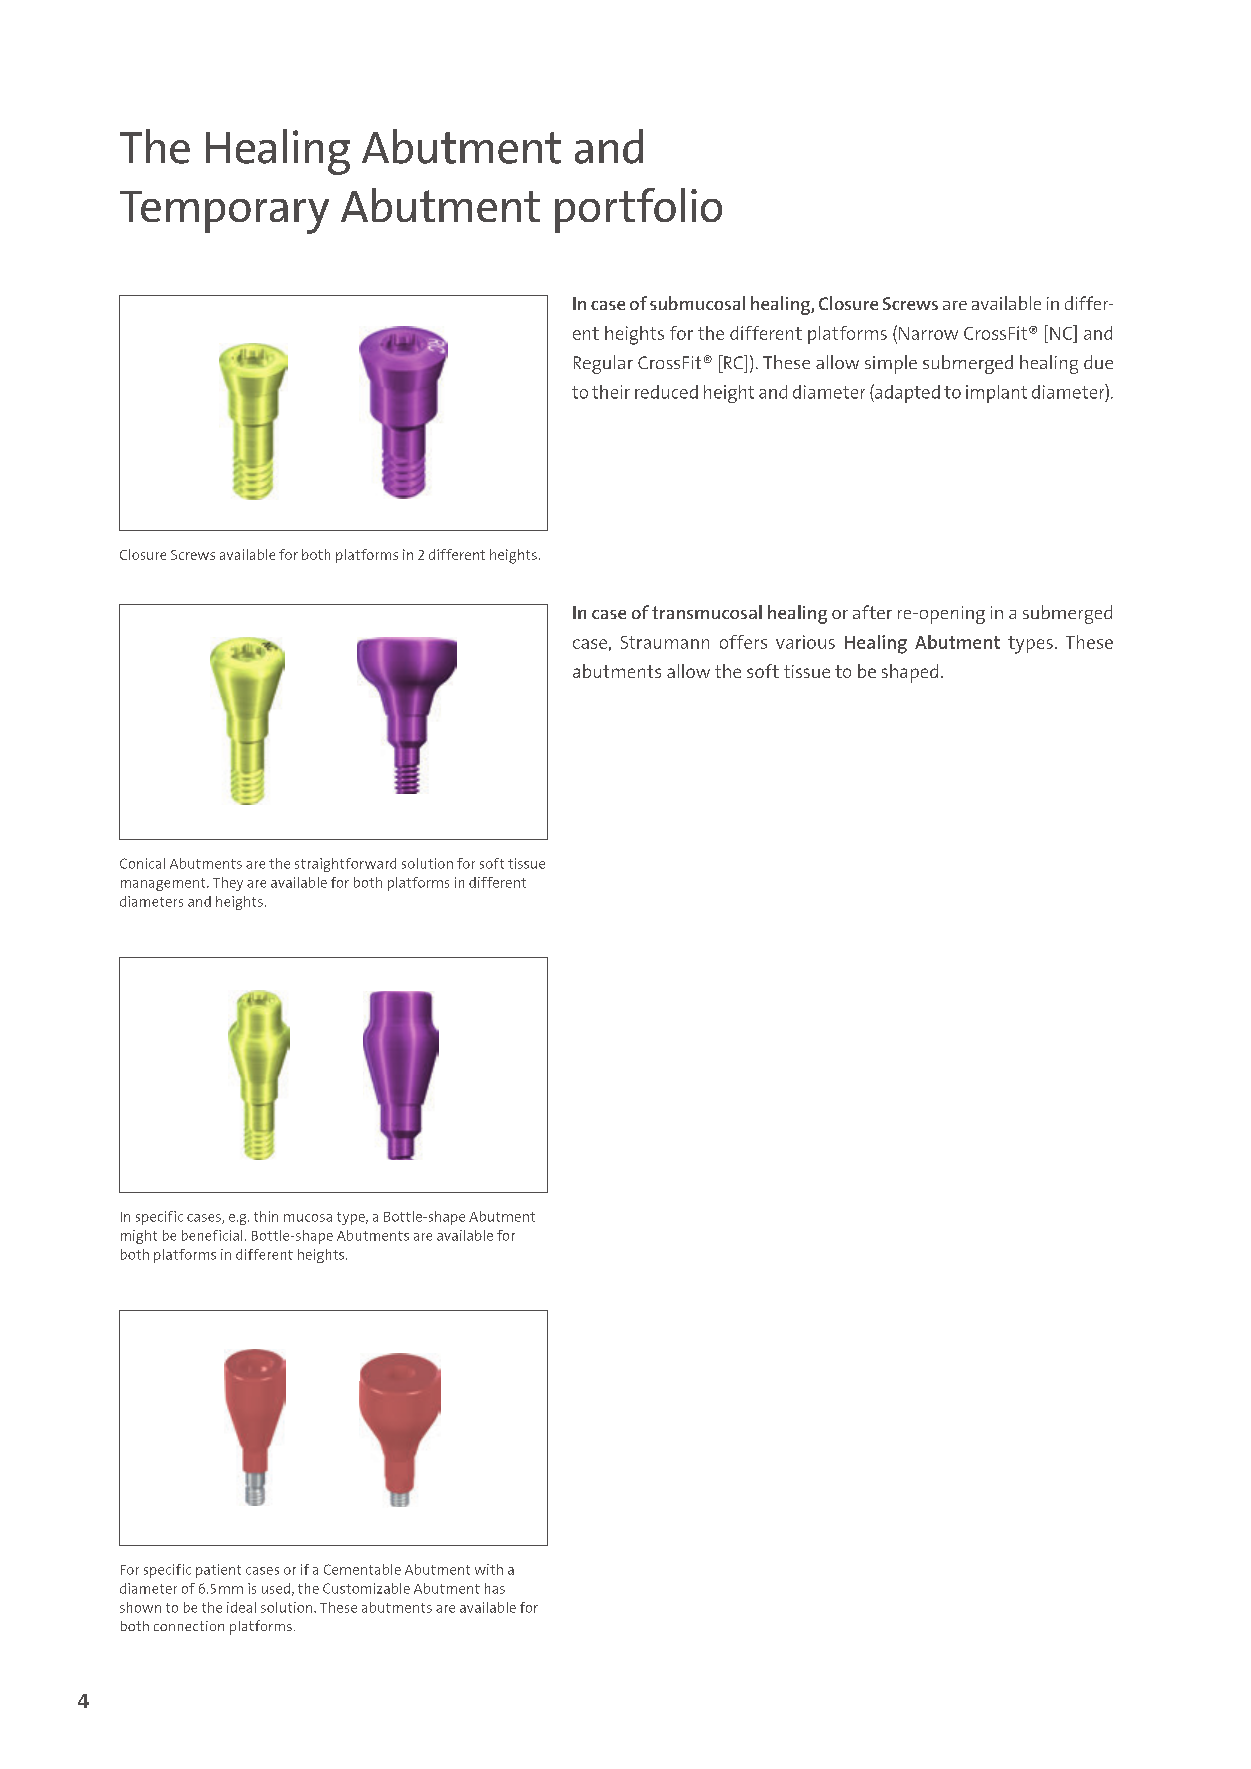  What do you see at coordinates (928, 333) in the page?
I see `Narrow` at bounding box center [928, 333].
